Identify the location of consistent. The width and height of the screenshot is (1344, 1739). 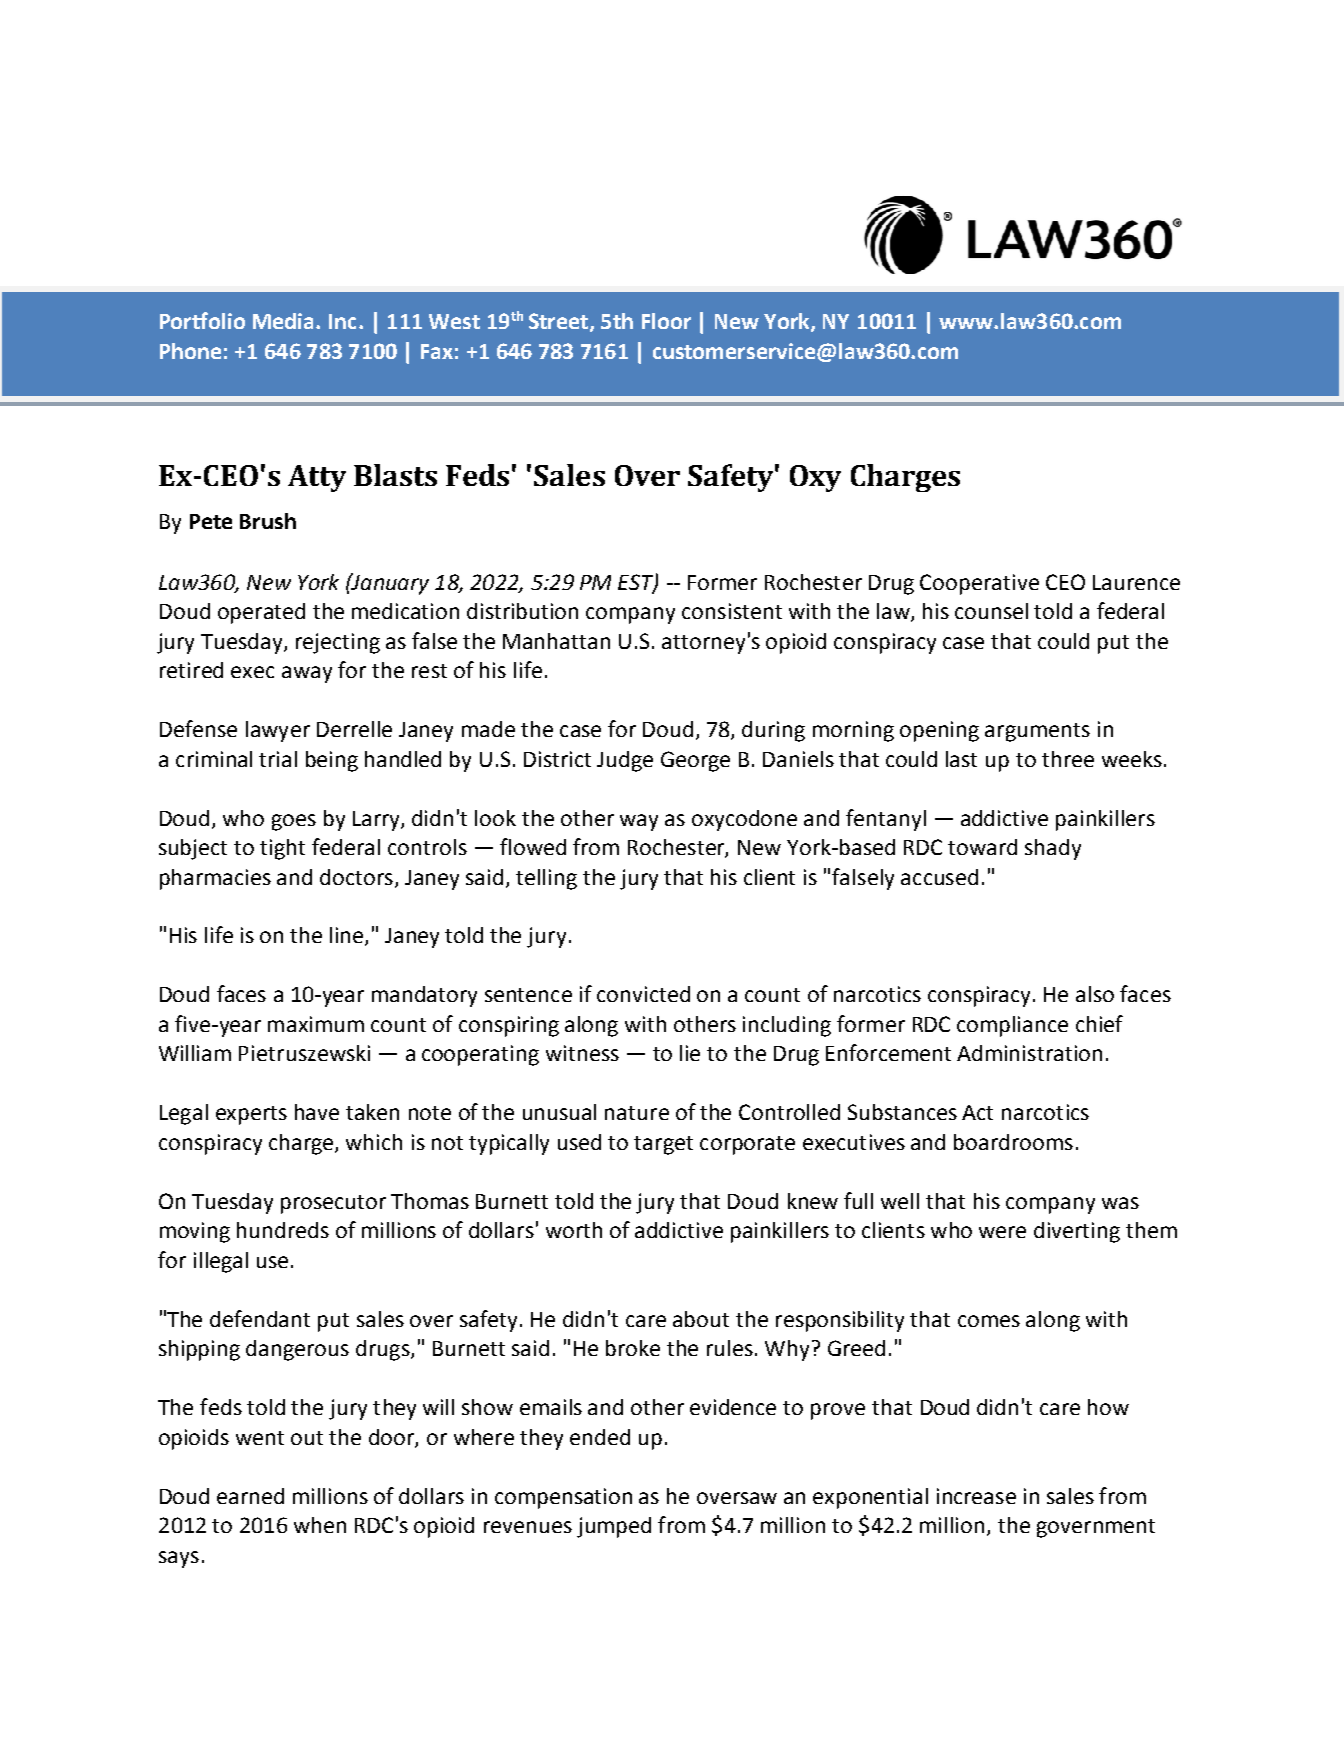
(732, 611).
